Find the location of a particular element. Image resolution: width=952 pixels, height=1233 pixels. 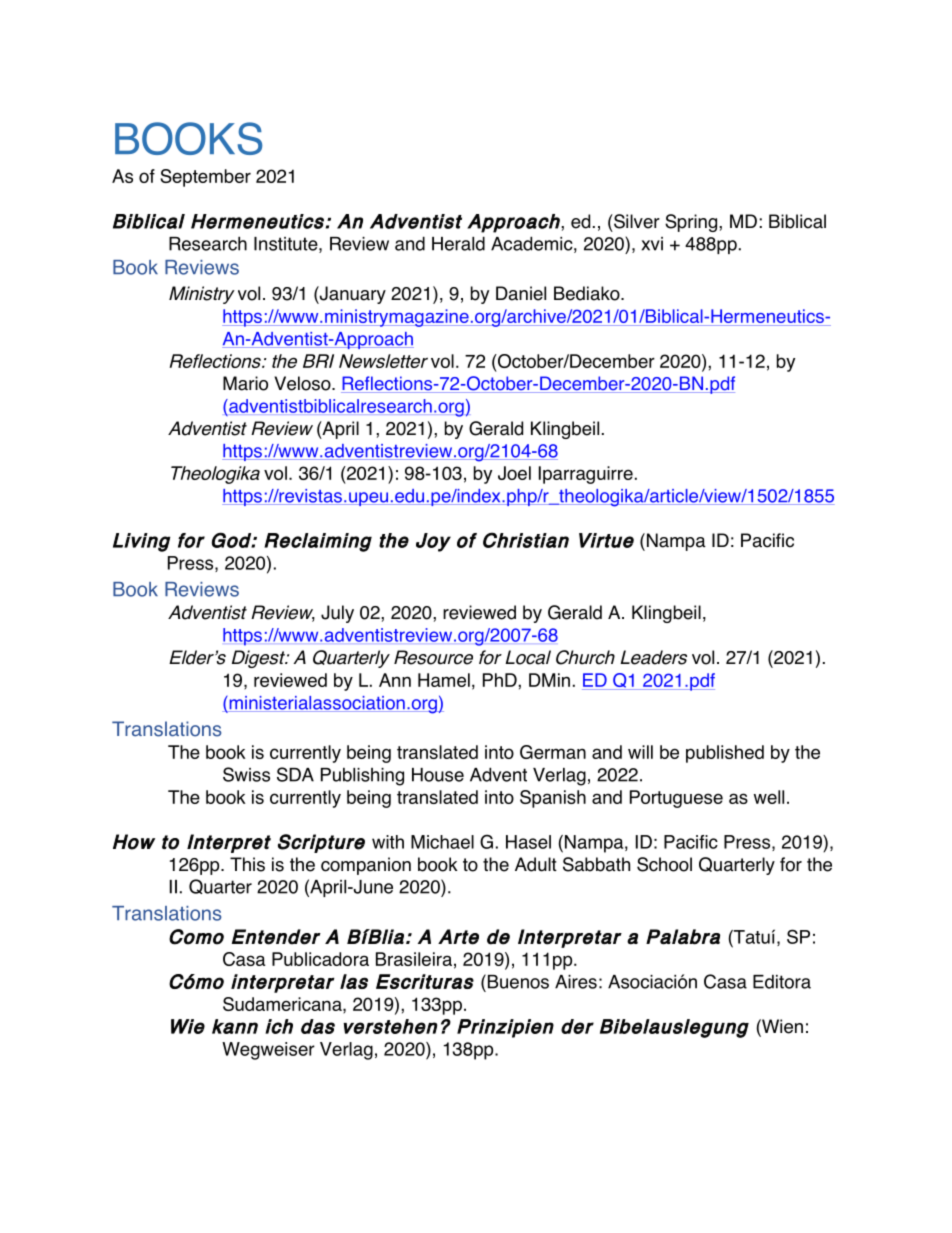

Daniel is located at coordinates (521, 293).
